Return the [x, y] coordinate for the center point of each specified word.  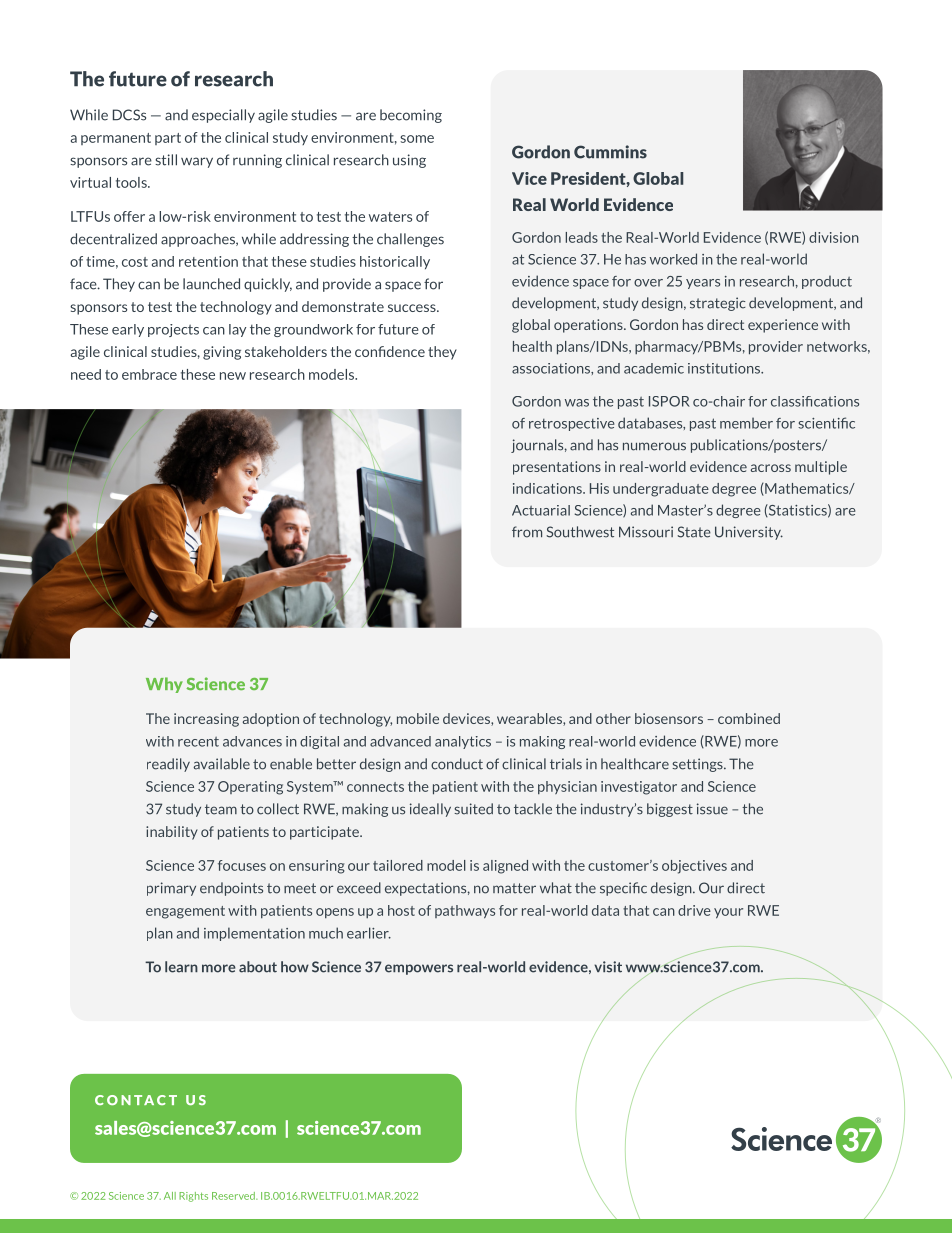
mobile [418, 718]
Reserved [234, 1196]
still [166, 160]
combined [749, 718]
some [417, 139]
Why [164, 685]
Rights [193, 1197]
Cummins [610, 152]
